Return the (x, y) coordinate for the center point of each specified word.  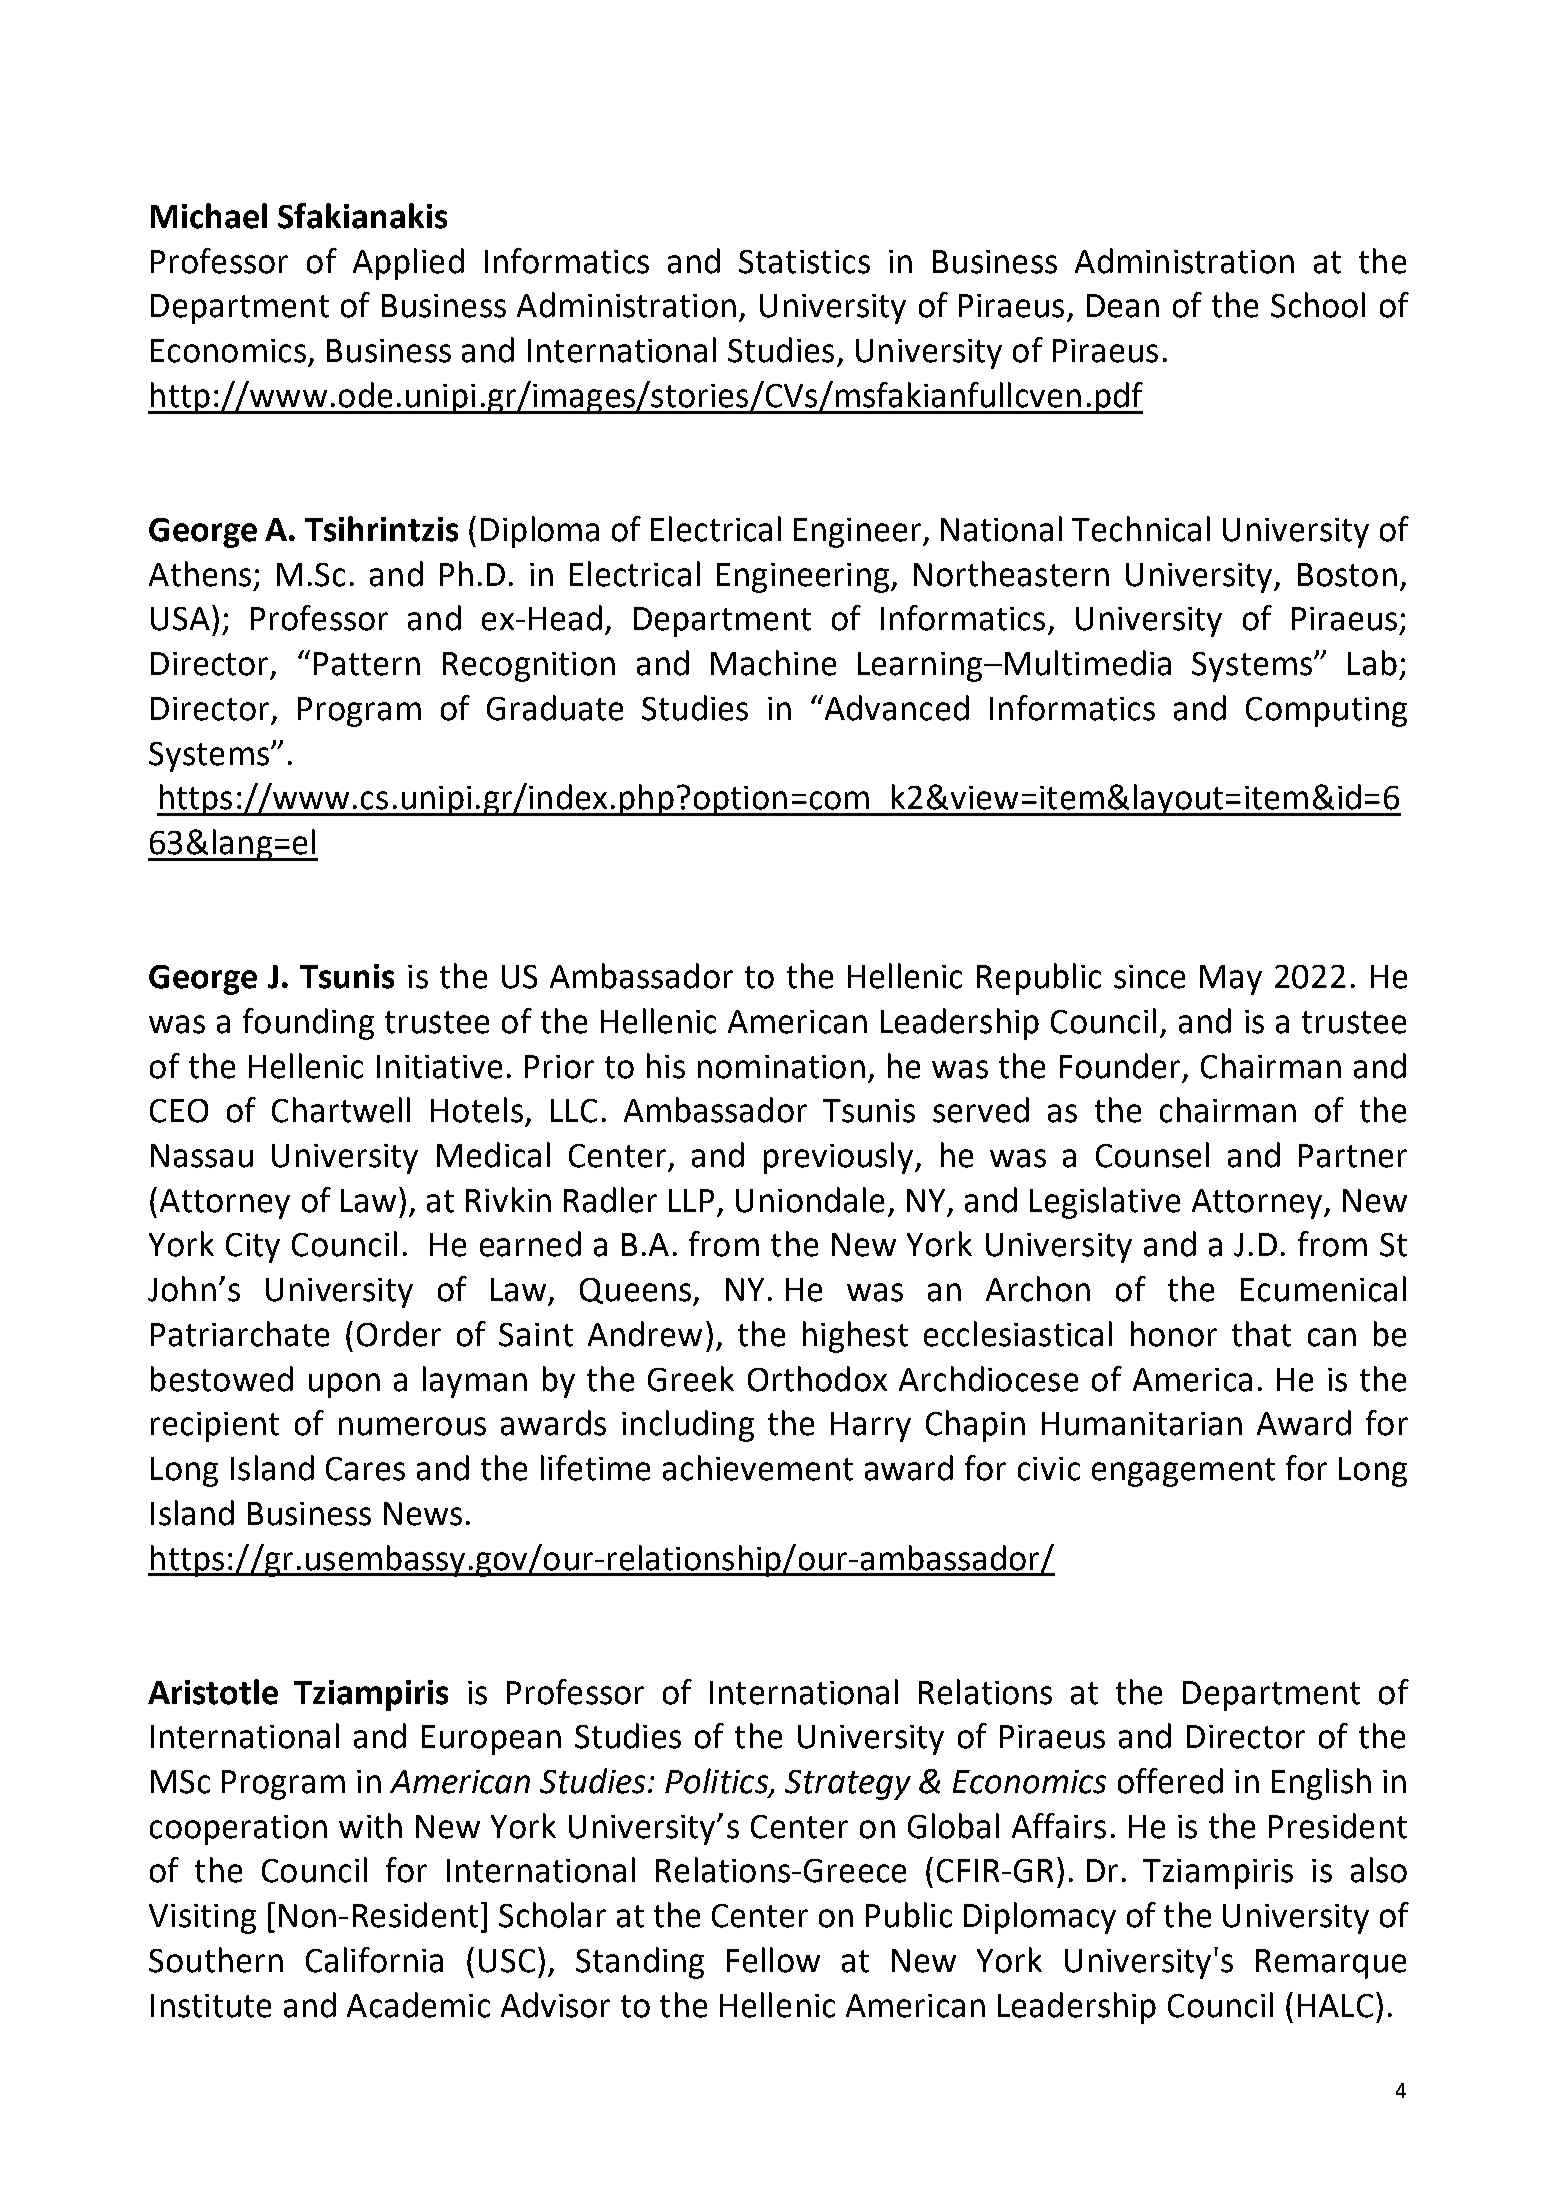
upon (344, 1385)
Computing (1326, 712)
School (1318, 305)
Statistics (804, 262)
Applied (408, 264)
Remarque (1331, 1964)
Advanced (897, 708)
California (374, 1960)
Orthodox (817, 1379)
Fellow (773, 1960)
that (1261, 1334)
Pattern (367, 664)
